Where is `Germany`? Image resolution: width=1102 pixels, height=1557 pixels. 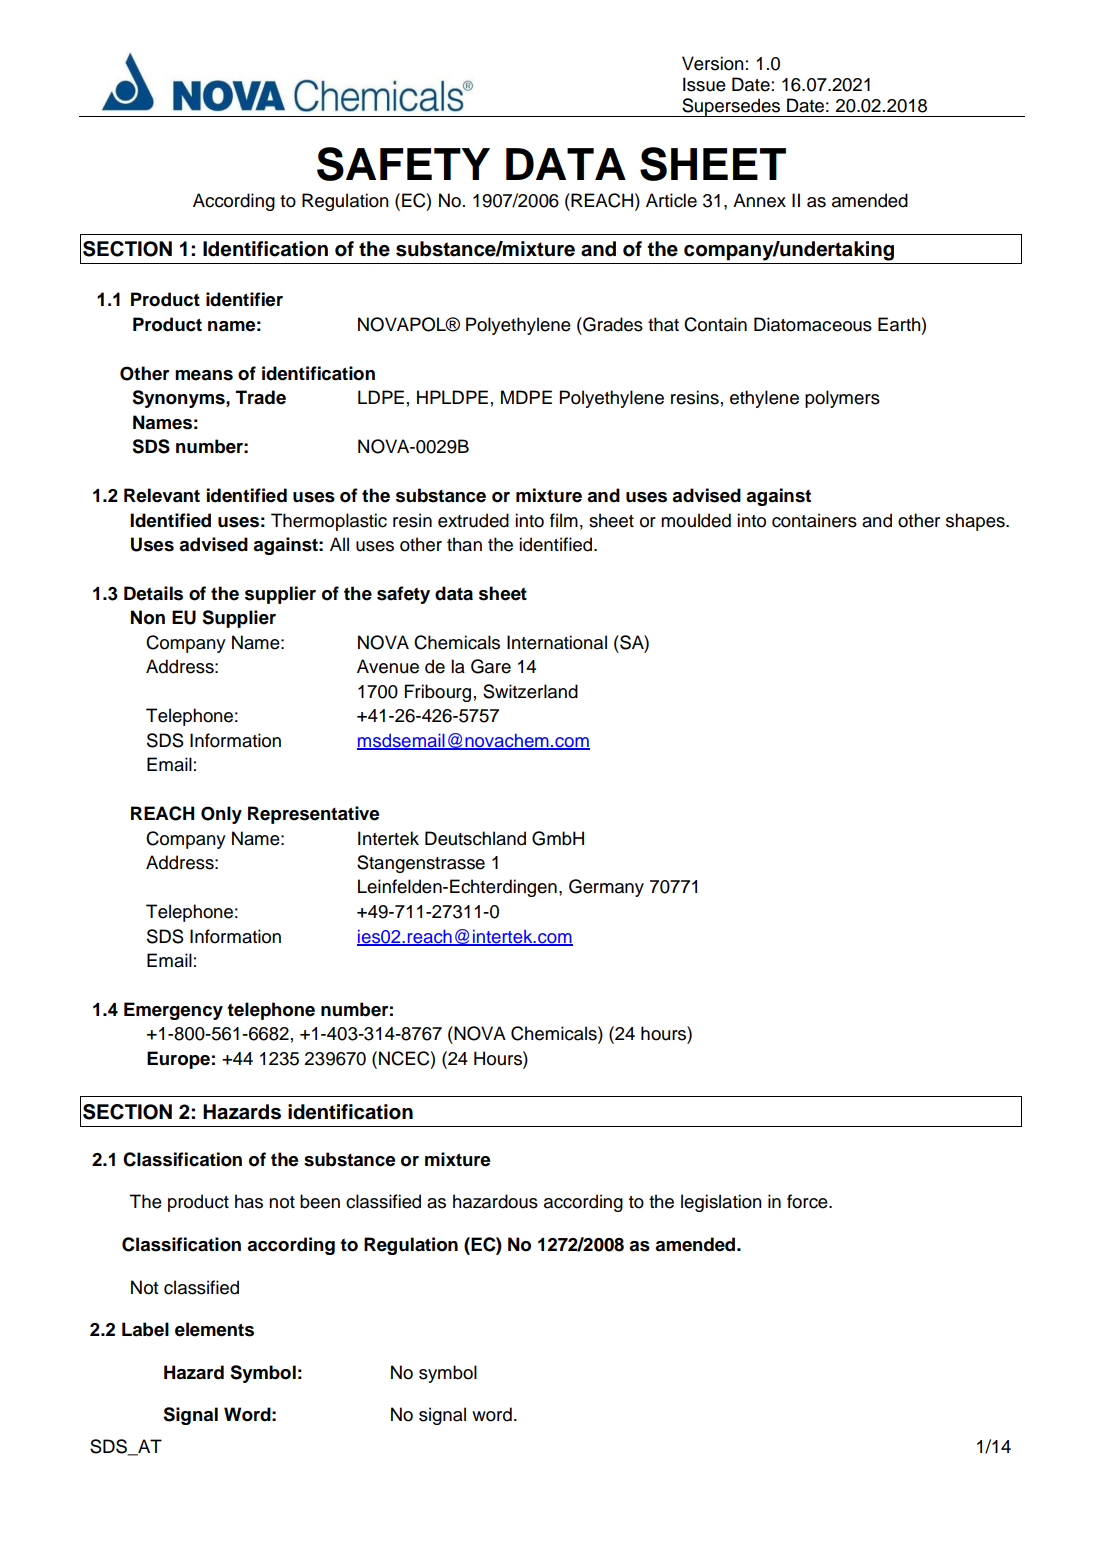 Germany is located at coordinates (606, 888).
